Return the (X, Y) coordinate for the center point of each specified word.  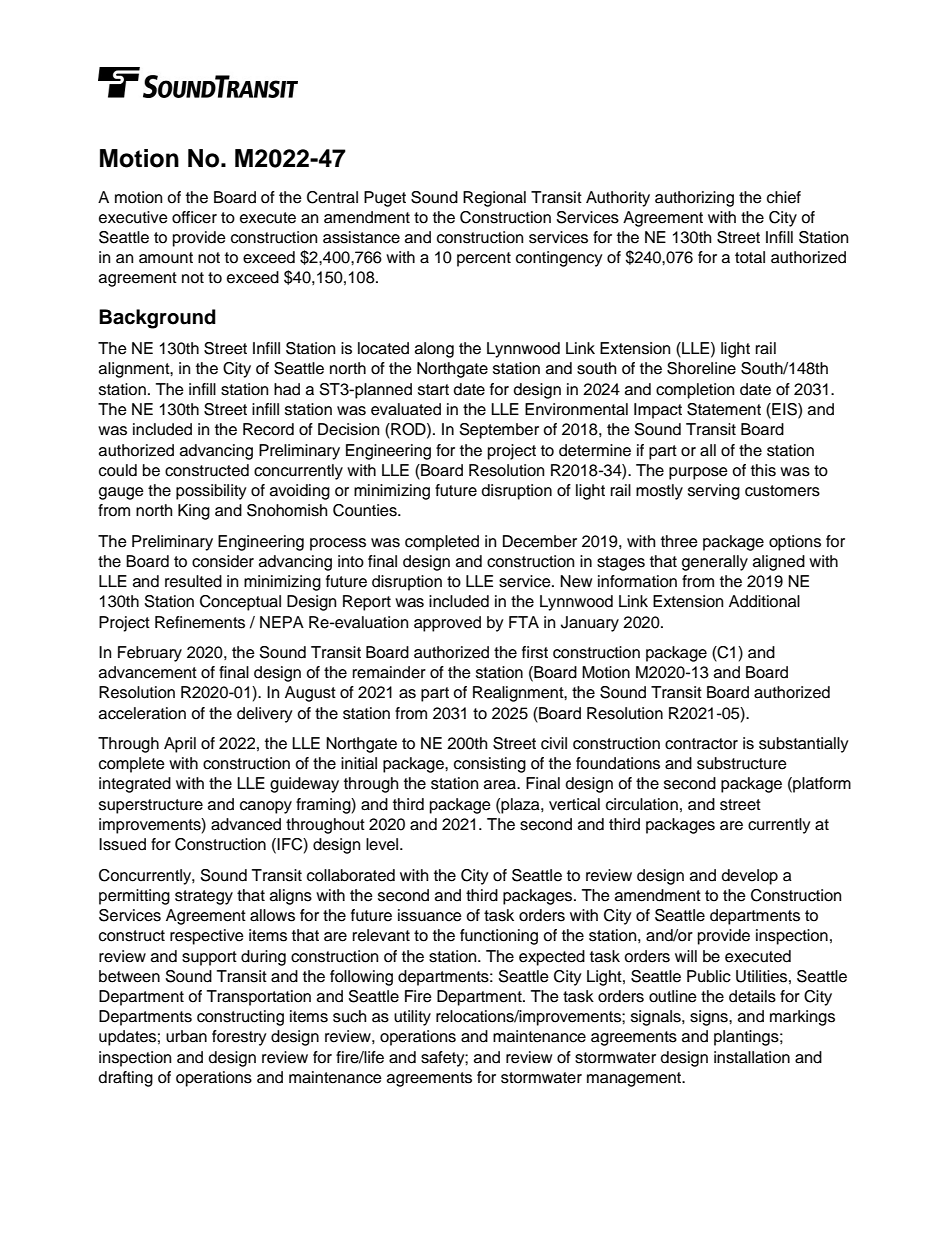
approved (447, 624)
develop (750, 877)
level (383, 844)
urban (186, 1036)
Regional (494, 199)
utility (412, 1018)
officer (194, 217)
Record (268, 429)
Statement (724, 409)
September (499, 431)
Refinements (200, 622)
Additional (764, 601)
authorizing (694, 199)
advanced (246, 824)
